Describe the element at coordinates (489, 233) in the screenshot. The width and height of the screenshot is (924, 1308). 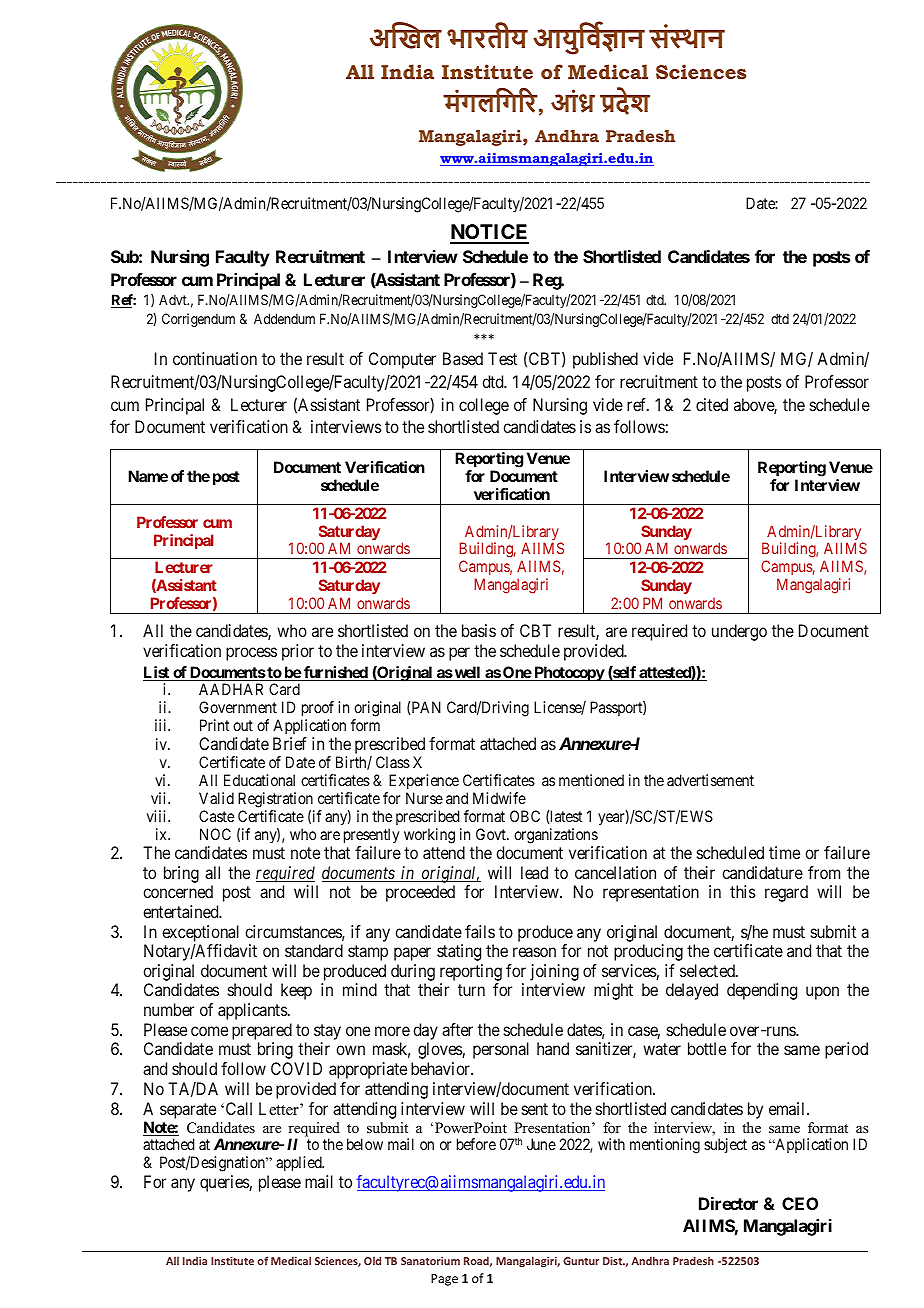
I see `NOTICE` at that location.
